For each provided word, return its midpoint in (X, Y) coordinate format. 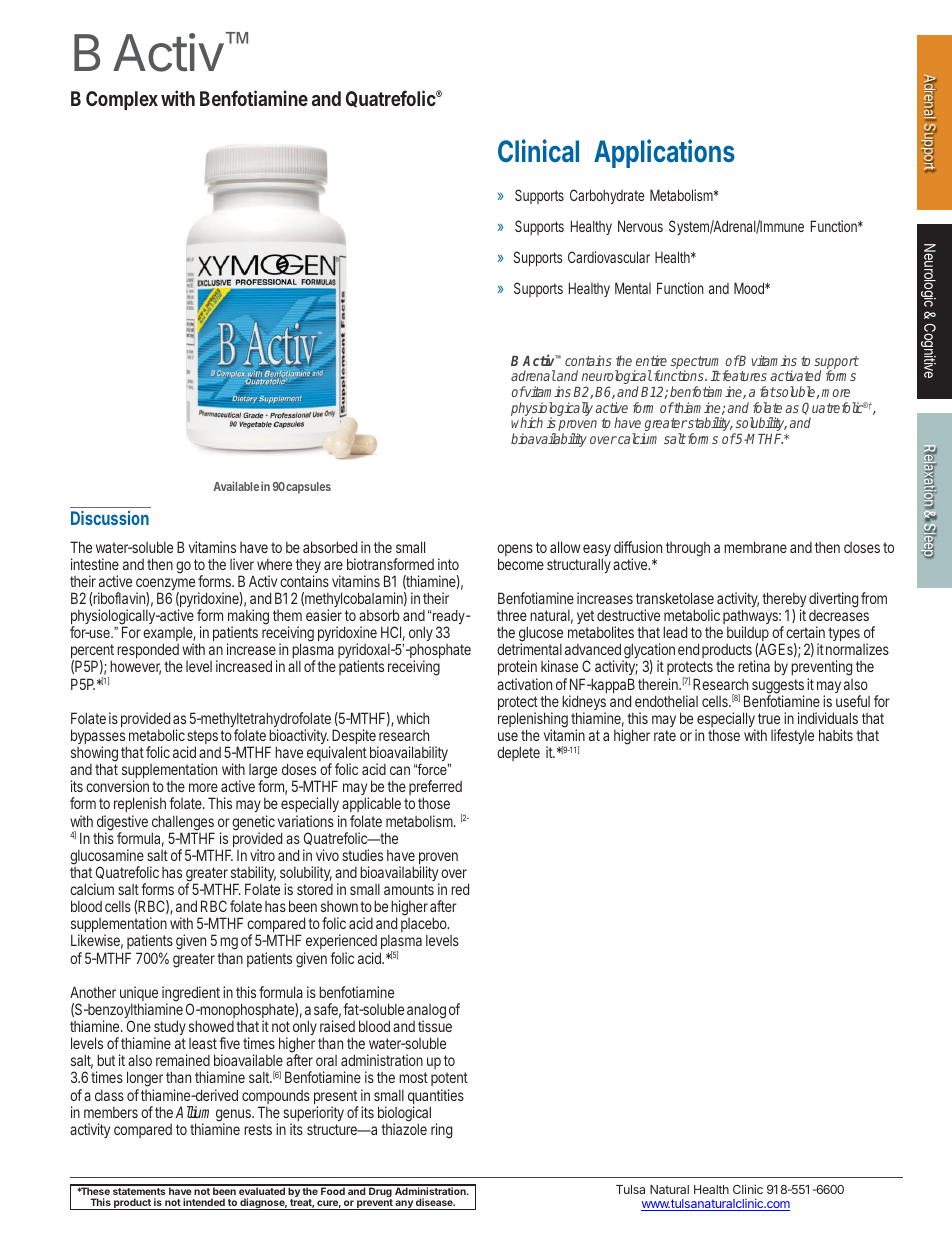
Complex (122, 100)
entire (651, 360)
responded (148, 650)
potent (449, 1081)
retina (754, 666)
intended (204, 1202)
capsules (308, 488)
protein (518, 669)
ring (441, 1131)
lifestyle (792, 736)
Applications (664, 153)
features (743, 375)
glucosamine (107, 858)
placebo (425, 926)
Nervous (640, 226)
